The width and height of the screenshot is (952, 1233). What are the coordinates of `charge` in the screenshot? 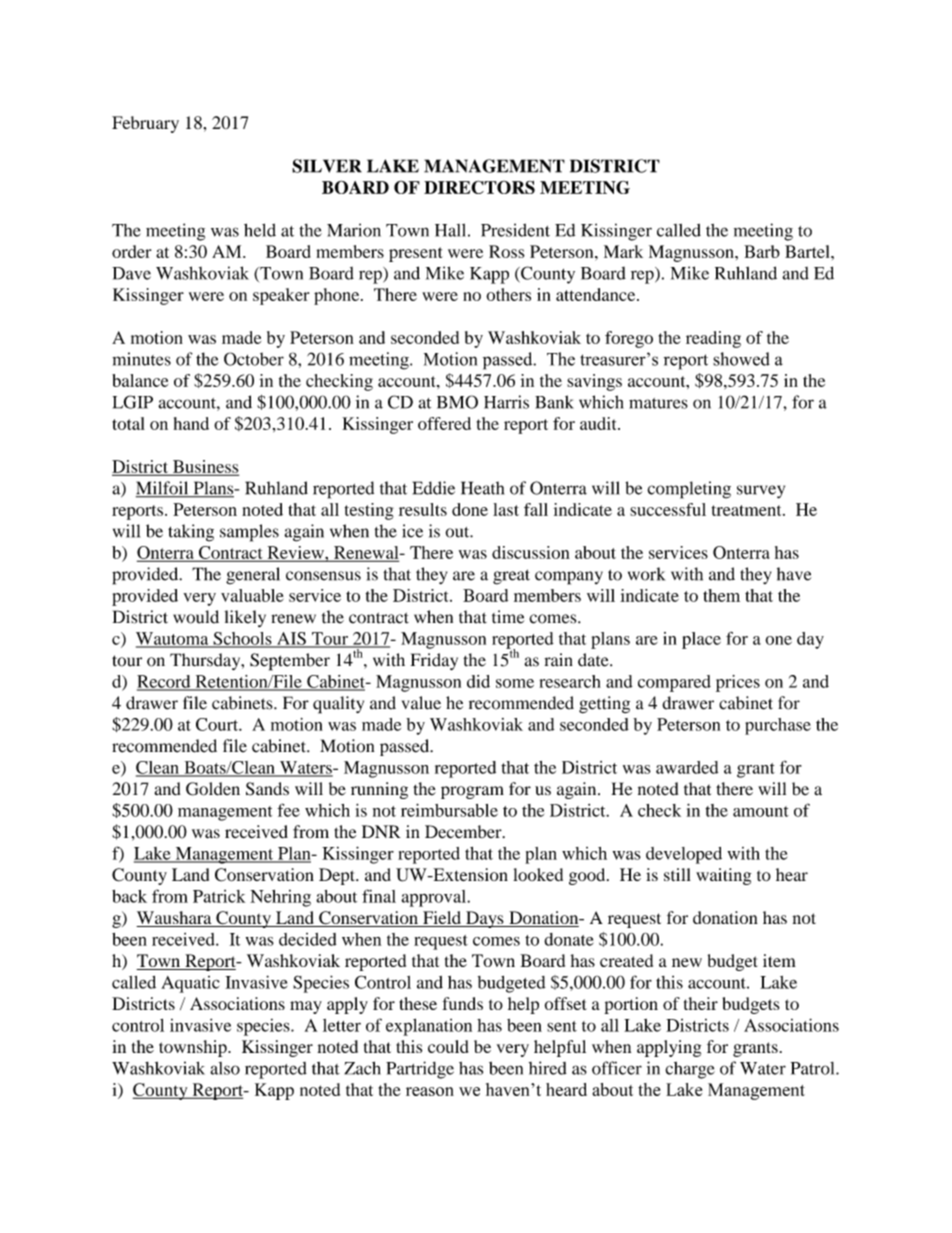 It's located at (690, 1070).
